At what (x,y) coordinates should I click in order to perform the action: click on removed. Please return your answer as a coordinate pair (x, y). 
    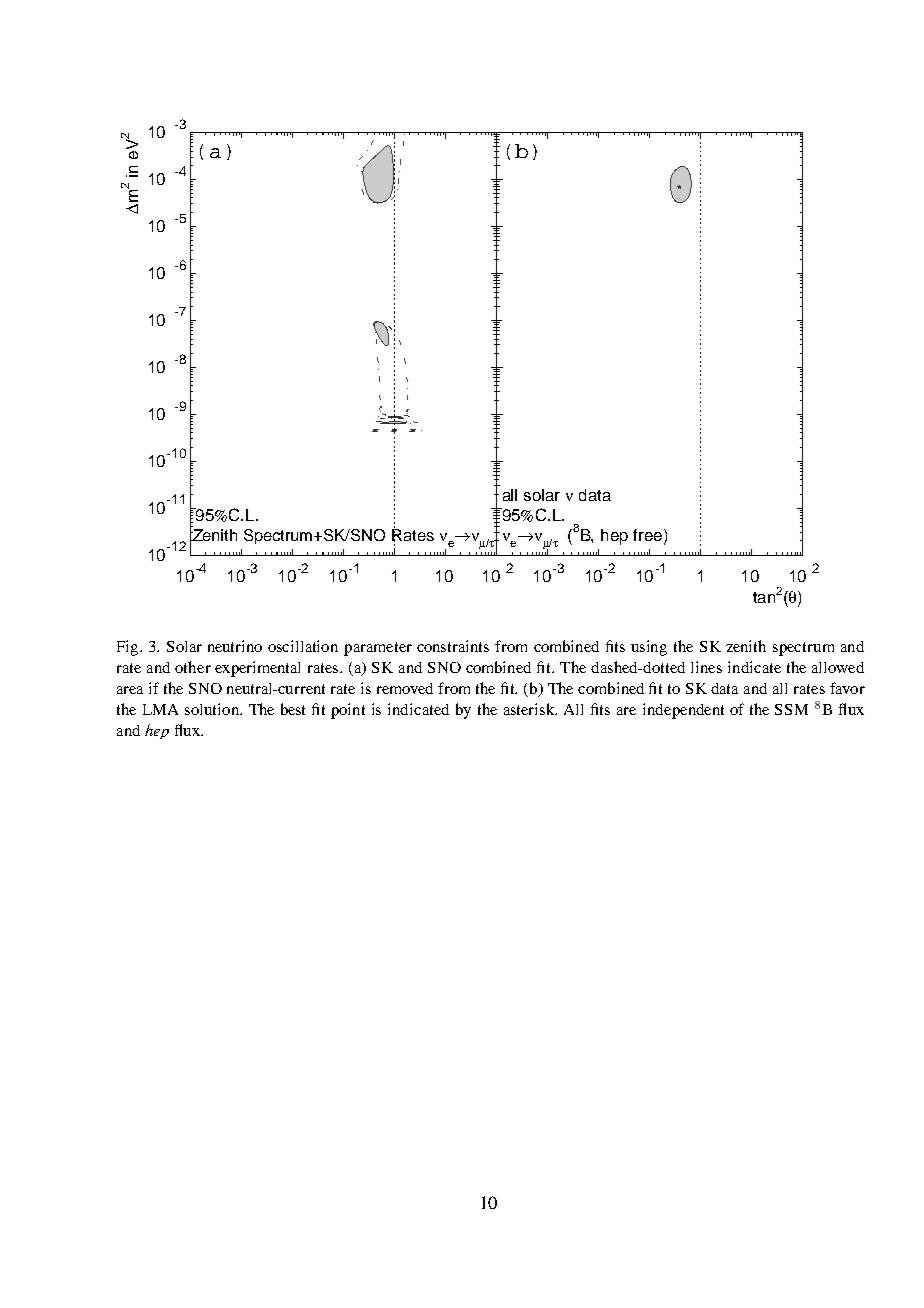
    Looking at the image, I should click on (405, 688).
